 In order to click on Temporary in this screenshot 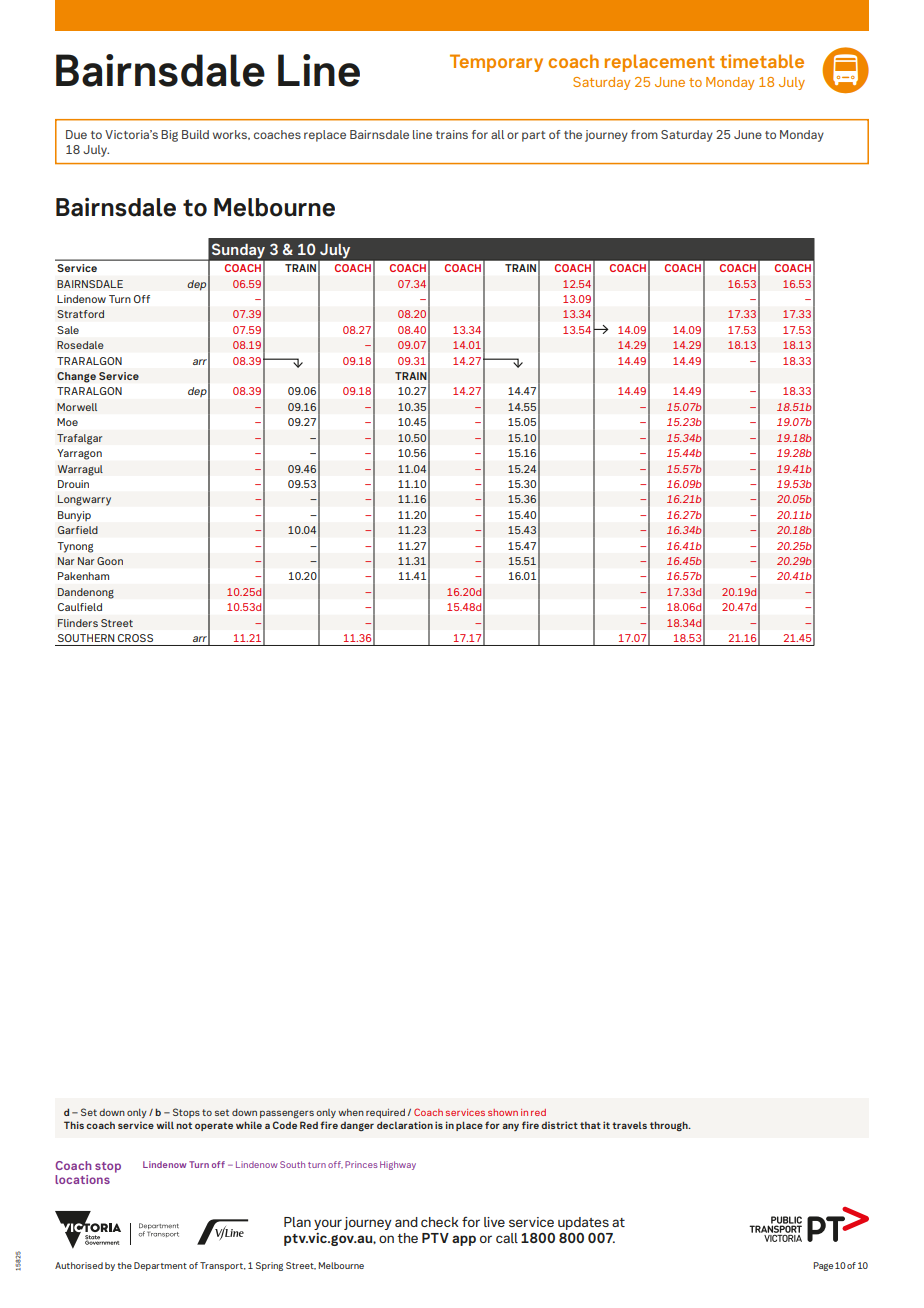, I will do `click(496, 63)`.
